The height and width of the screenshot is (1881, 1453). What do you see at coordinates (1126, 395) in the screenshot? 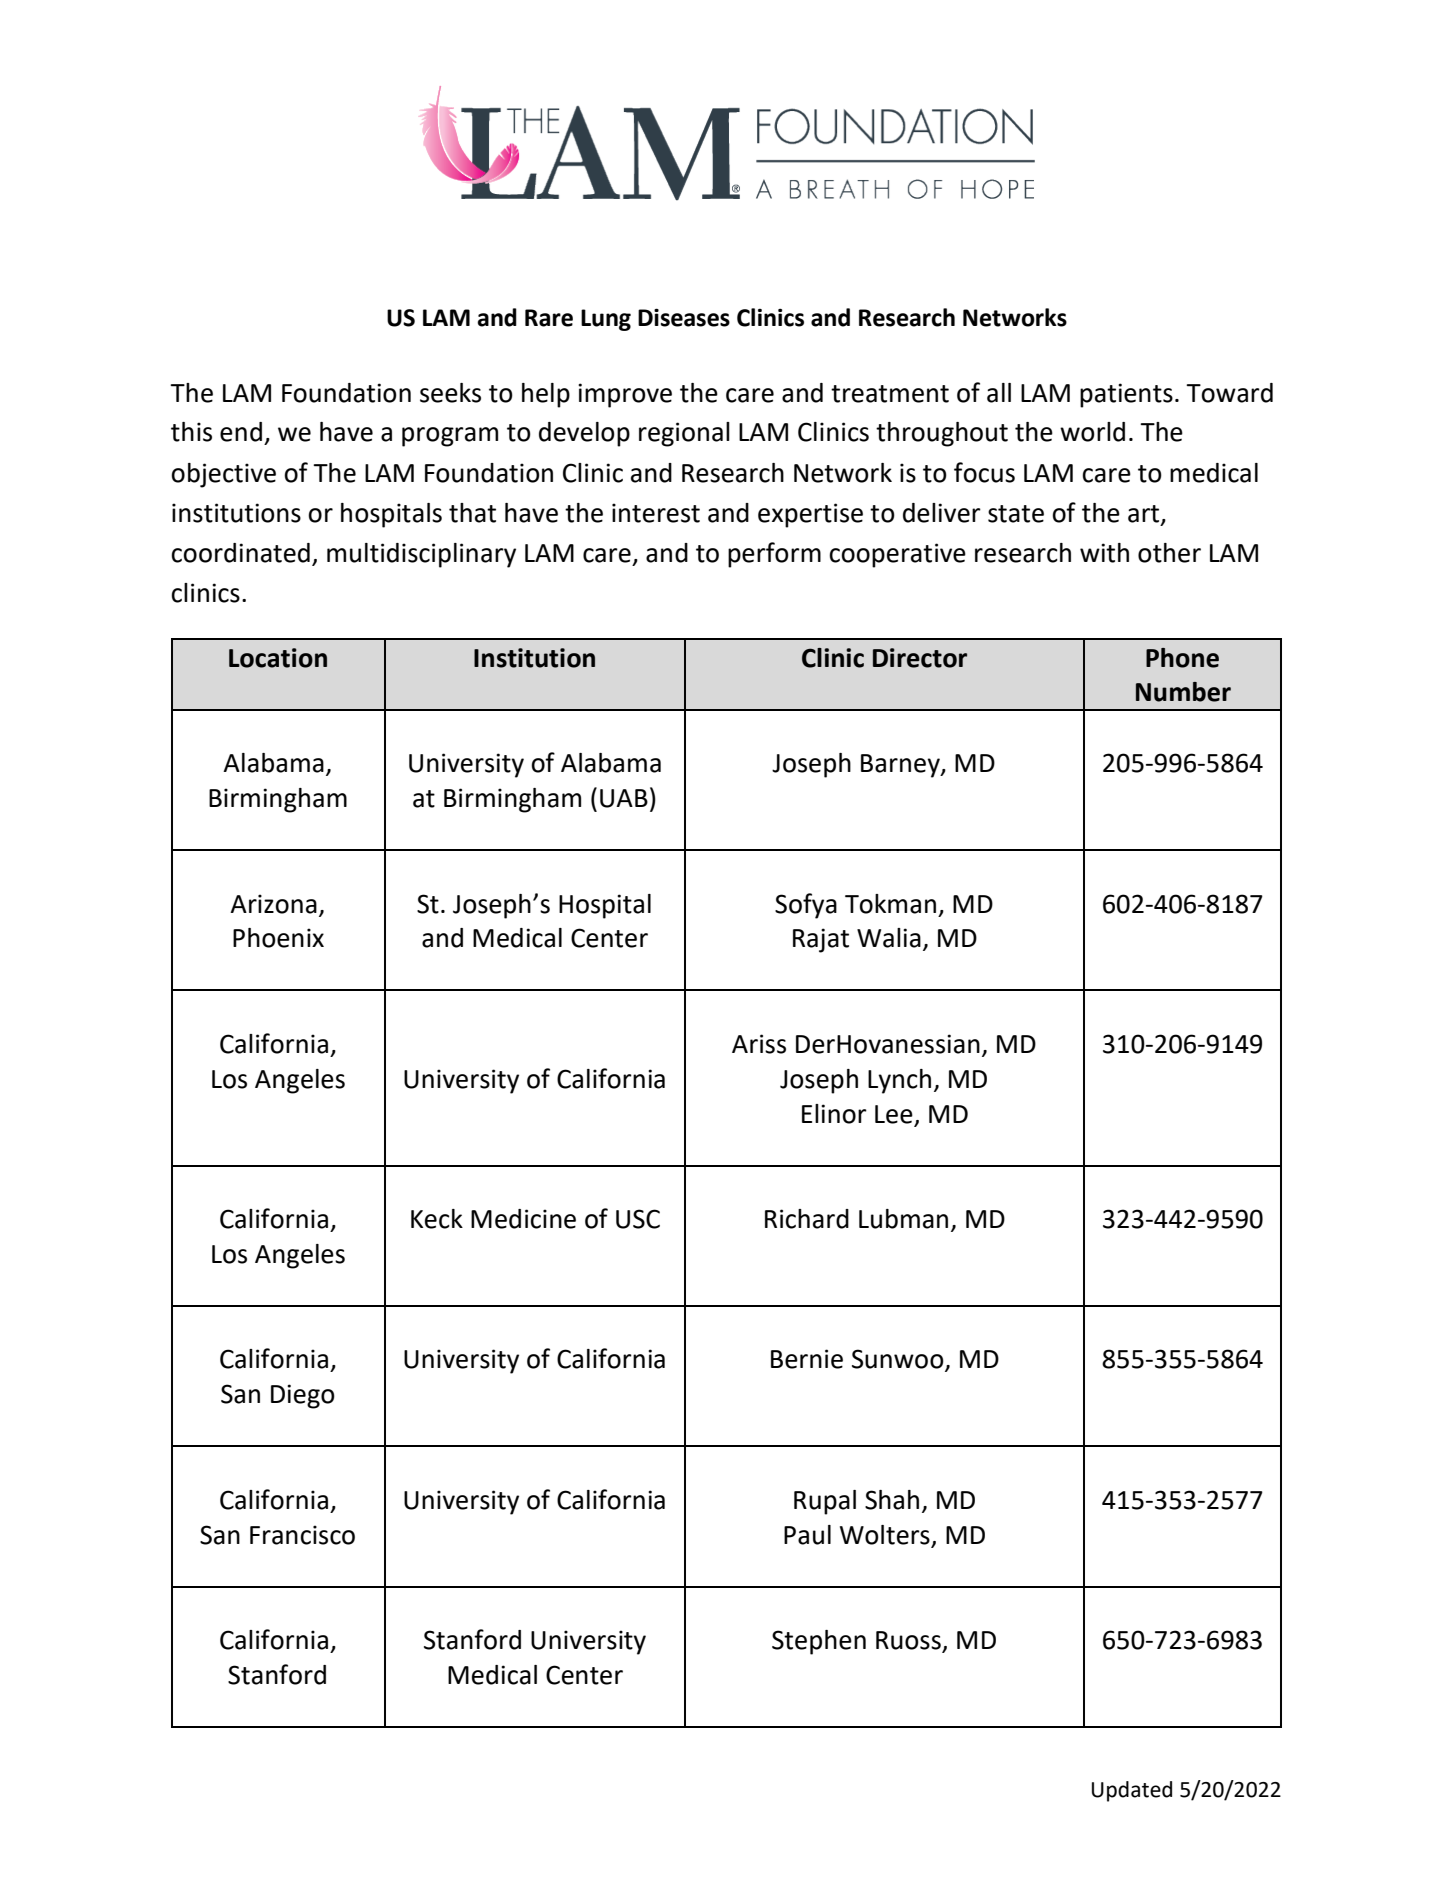
I see `patients` at bounding box center [1126, 395].
